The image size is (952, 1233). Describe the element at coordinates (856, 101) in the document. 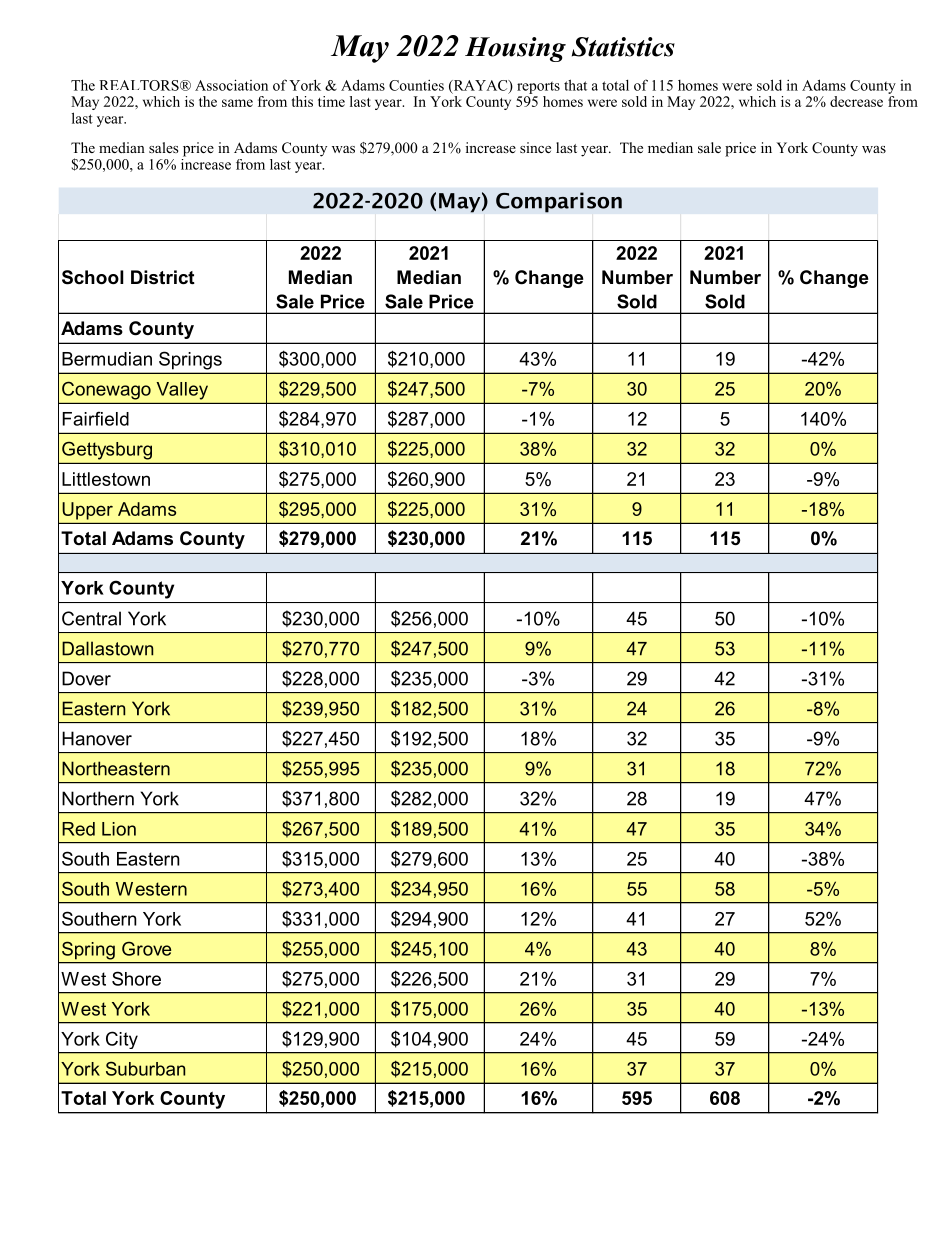

I see `decrease` at that location.
